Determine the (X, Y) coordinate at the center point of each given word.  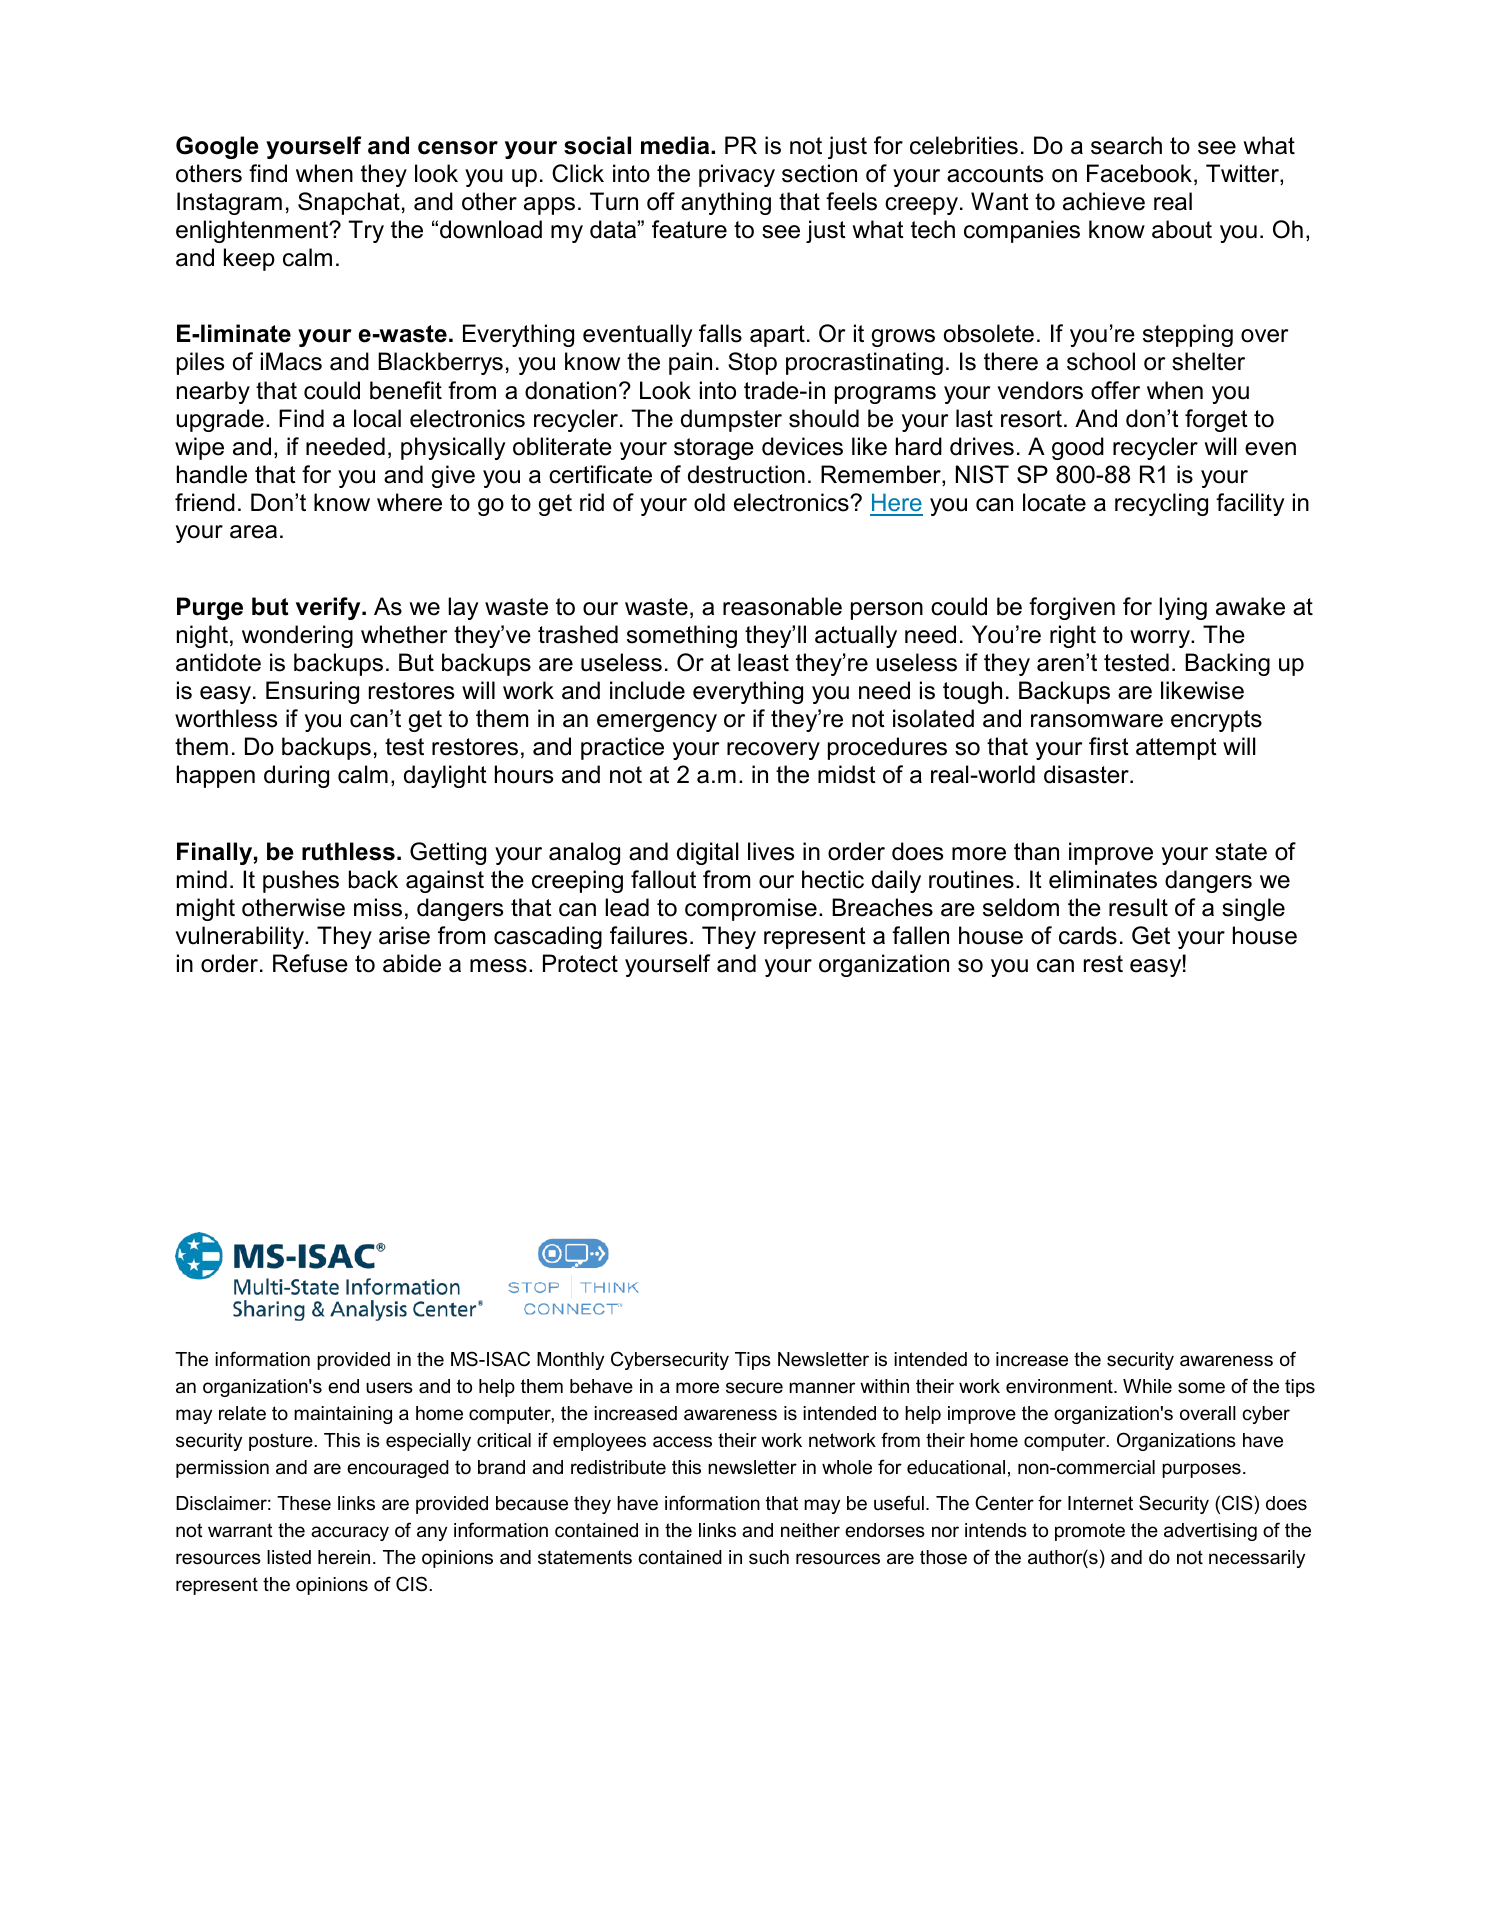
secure (754, 1388)
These (304, 1503)
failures (648, 935)
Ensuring (312, 692)
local (377, 418)
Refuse (310, 963)
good (1078, 448)
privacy (737, 175)
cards (1088, 935)
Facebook (1139, 173)
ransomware (1097, 721)
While (1147, 1386)
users (389, 1388)
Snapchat (349, 203)
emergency (657, 723)
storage (714, 449)
